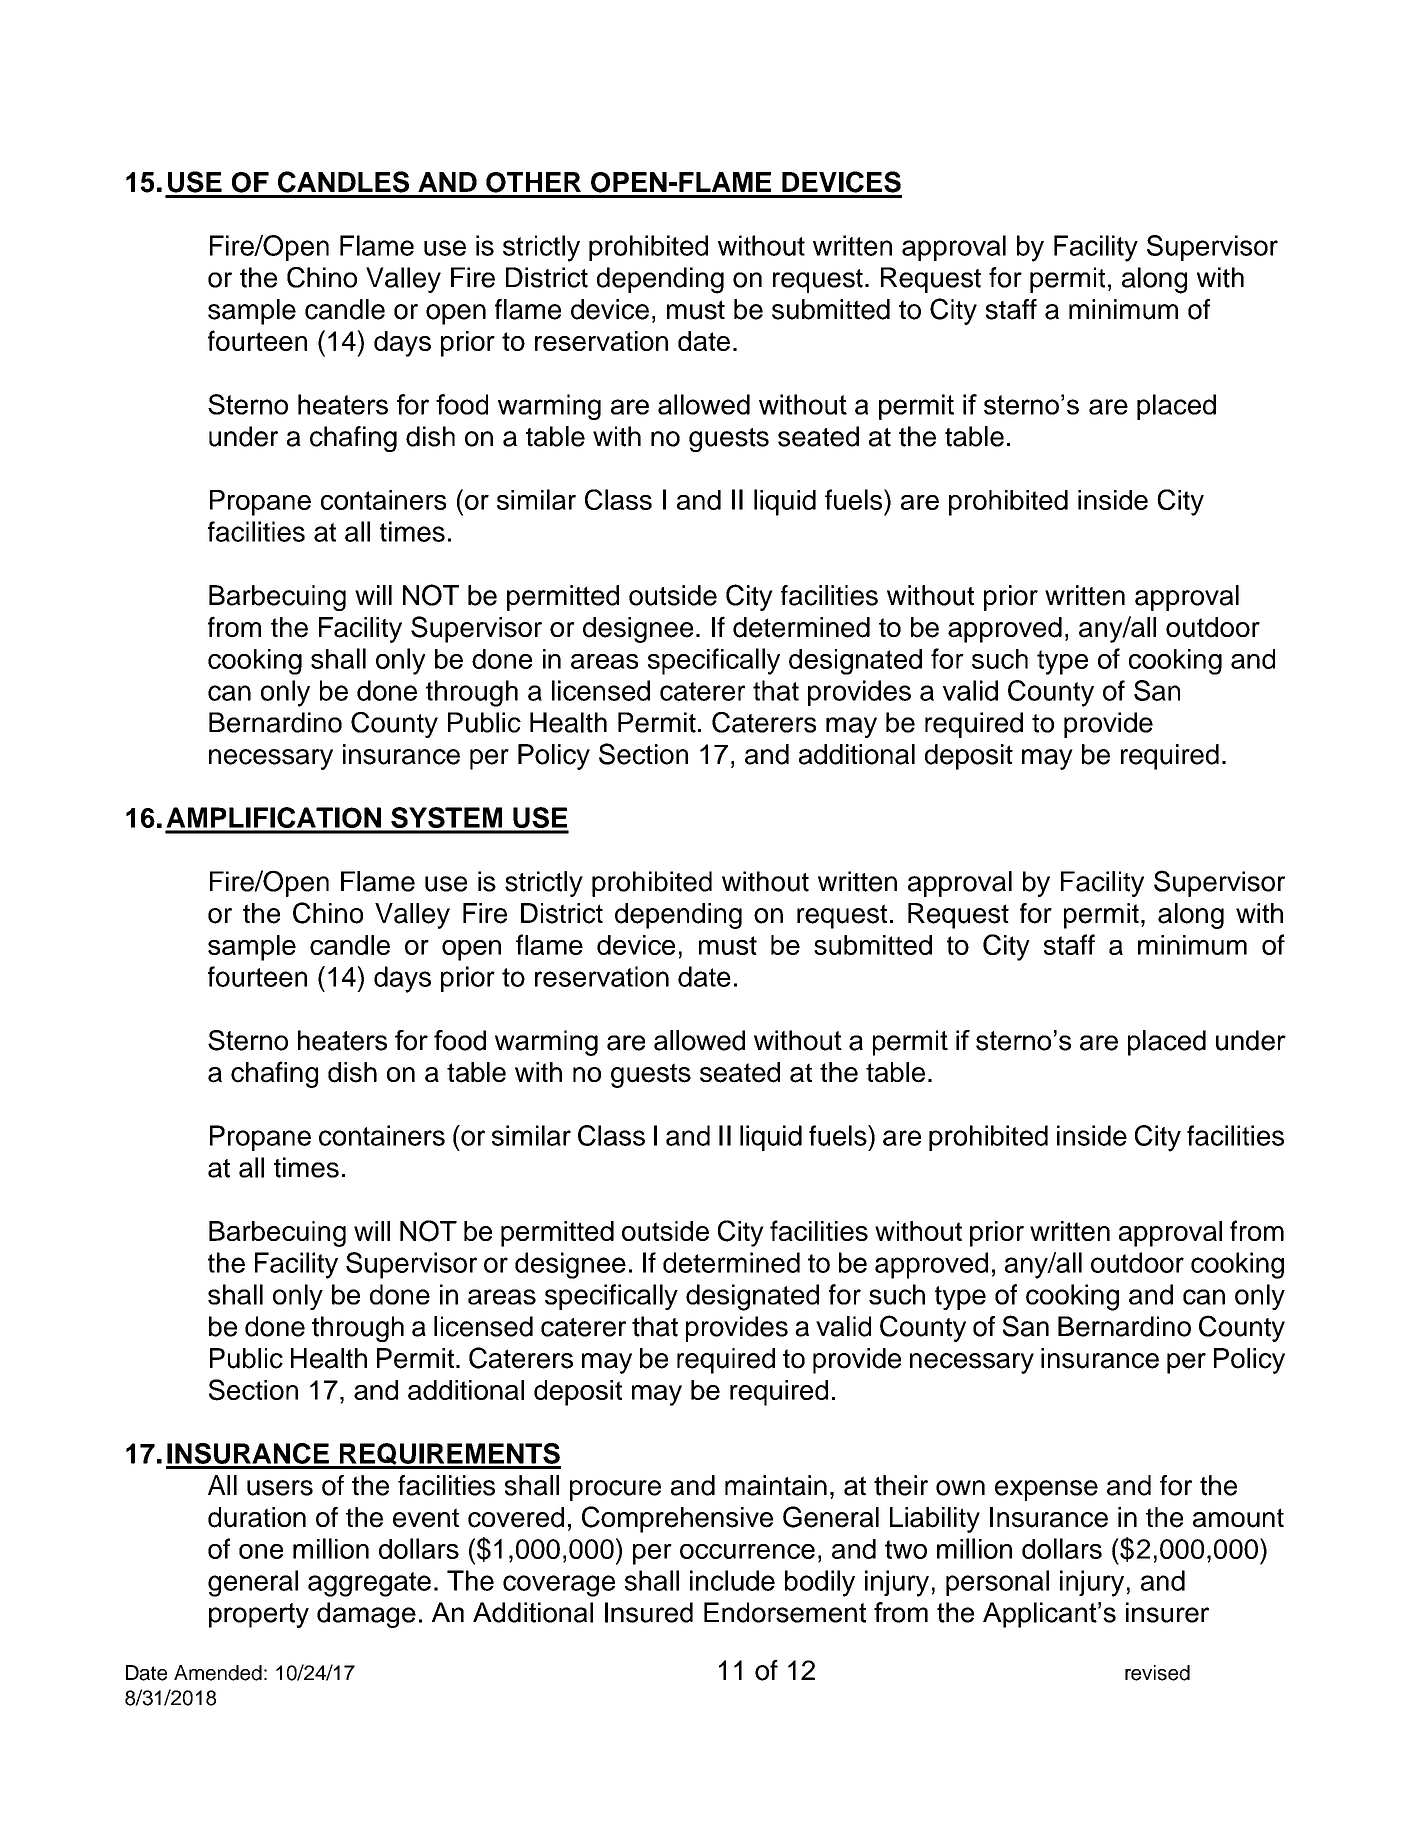  What do you see at coordinates (776, 1485) in the screenshot?
I see `maintain` at bounding box center [776, 1485].
